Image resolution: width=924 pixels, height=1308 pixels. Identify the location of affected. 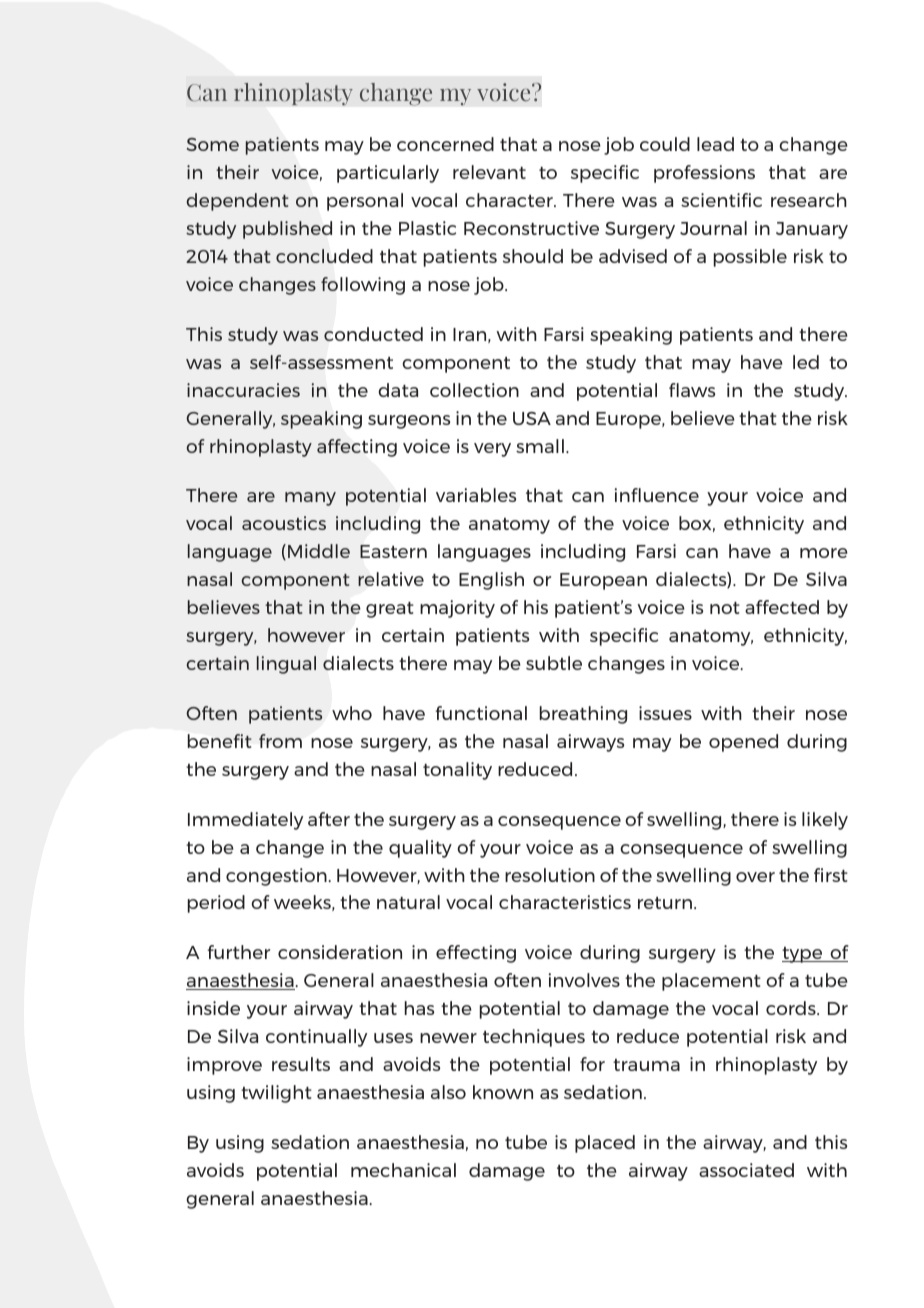
(782, 607).
